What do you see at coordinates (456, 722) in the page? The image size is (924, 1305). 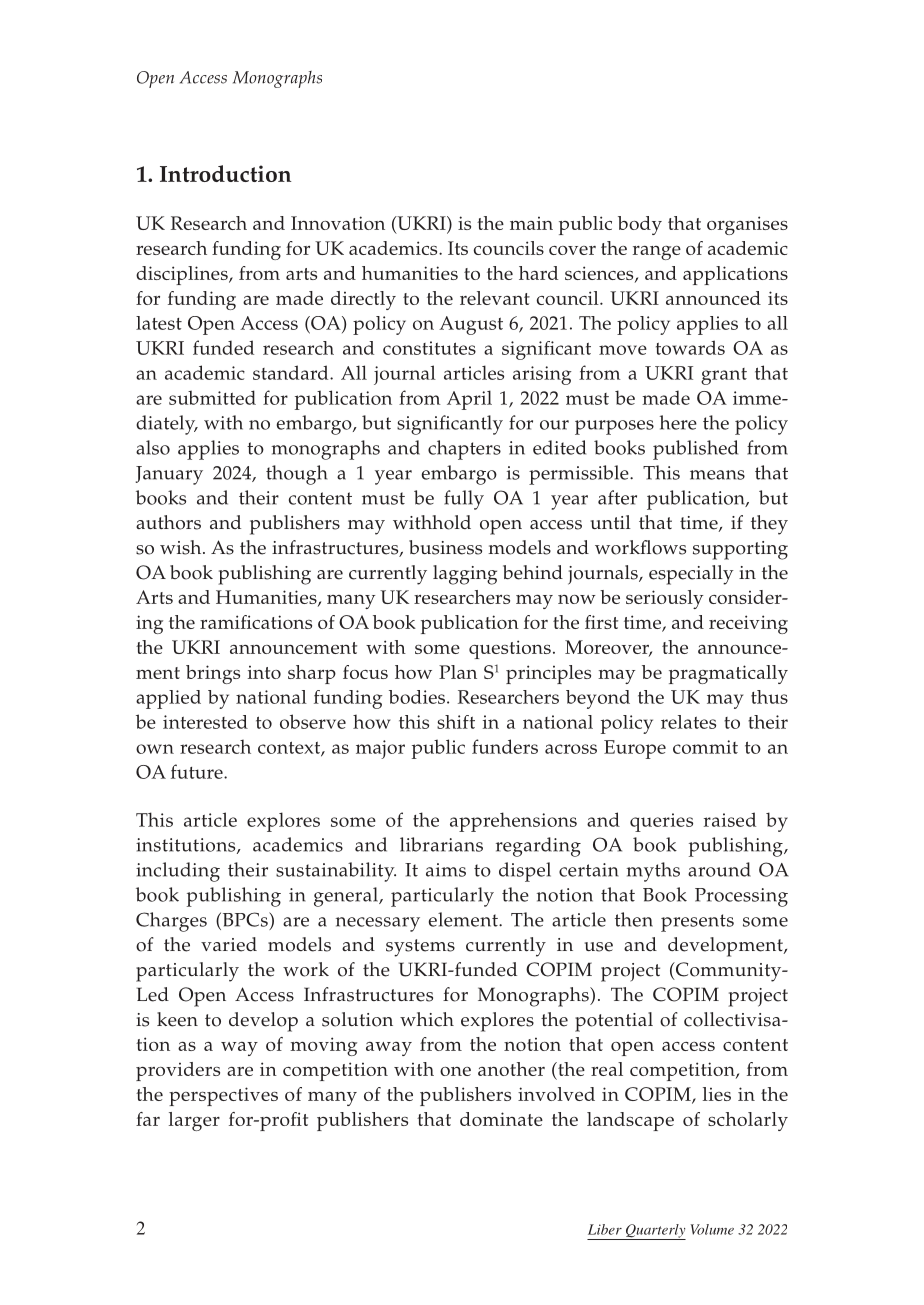 I see `shift` at bounding box center [456, 722].
